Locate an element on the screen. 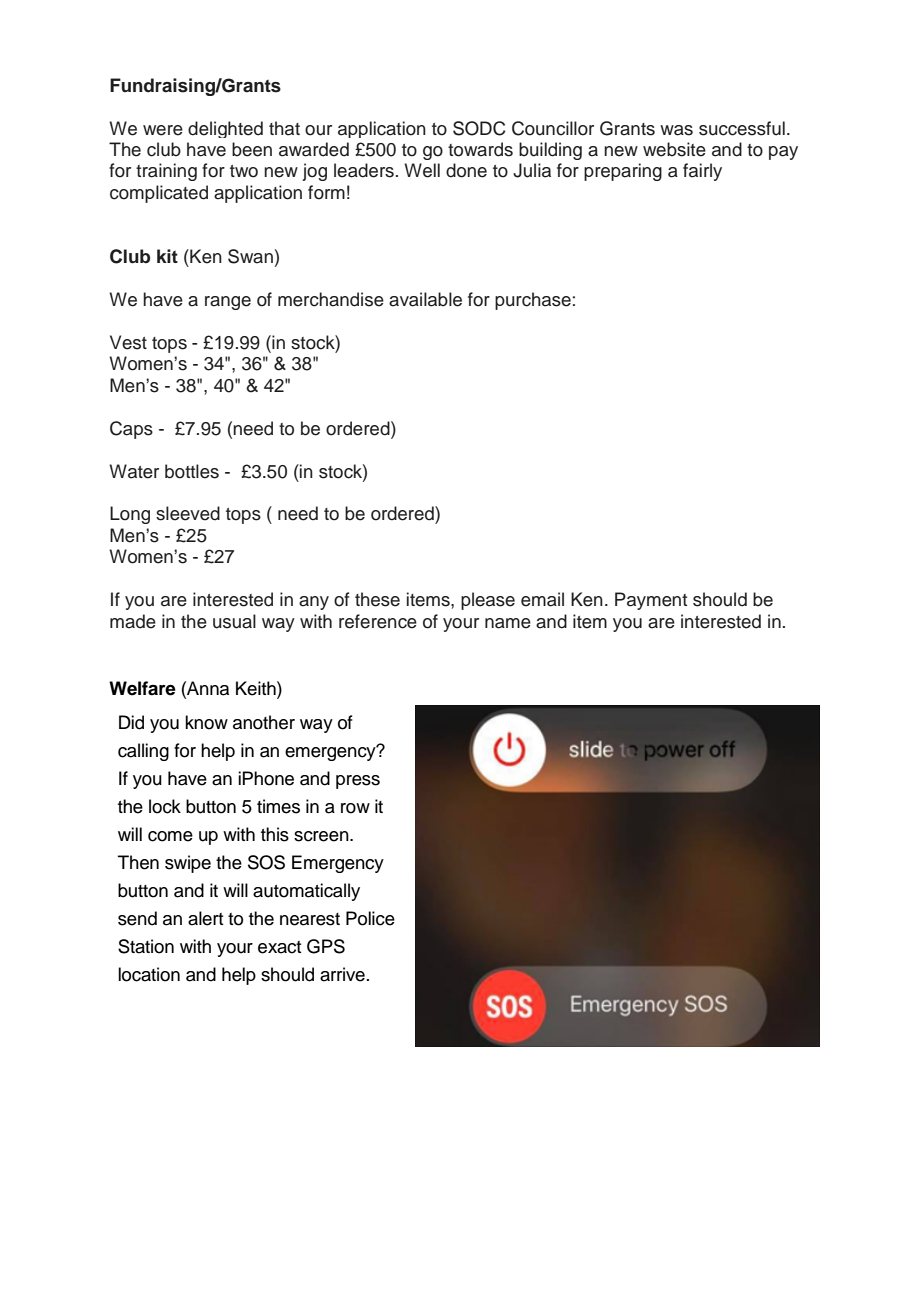  please is located at coordinates (488, 601).
